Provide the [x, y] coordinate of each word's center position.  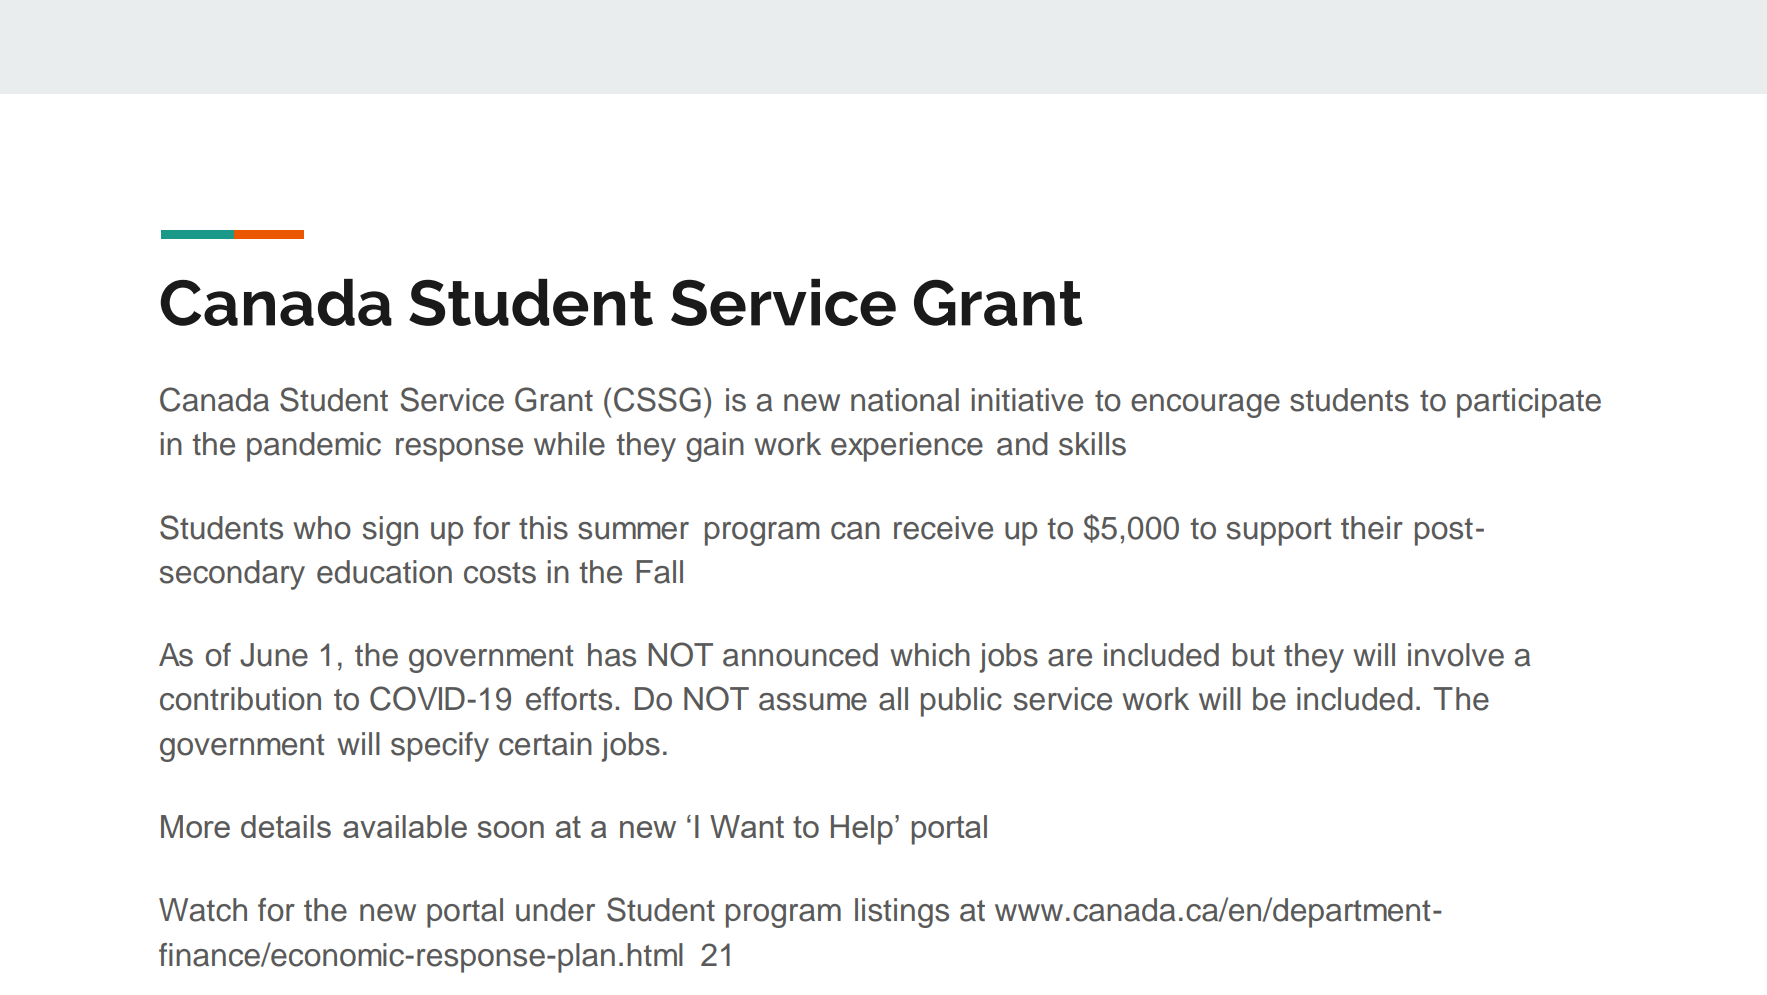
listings [902, 913]
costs [500, 573]
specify [440, 747]
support [1278, 532]
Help [862, 830]
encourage [1205, 406]
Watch [203, 910]
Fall [659, 572]
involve [1456, 655]
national [905, 400]
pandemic [314, 447]
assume [813, 702]
